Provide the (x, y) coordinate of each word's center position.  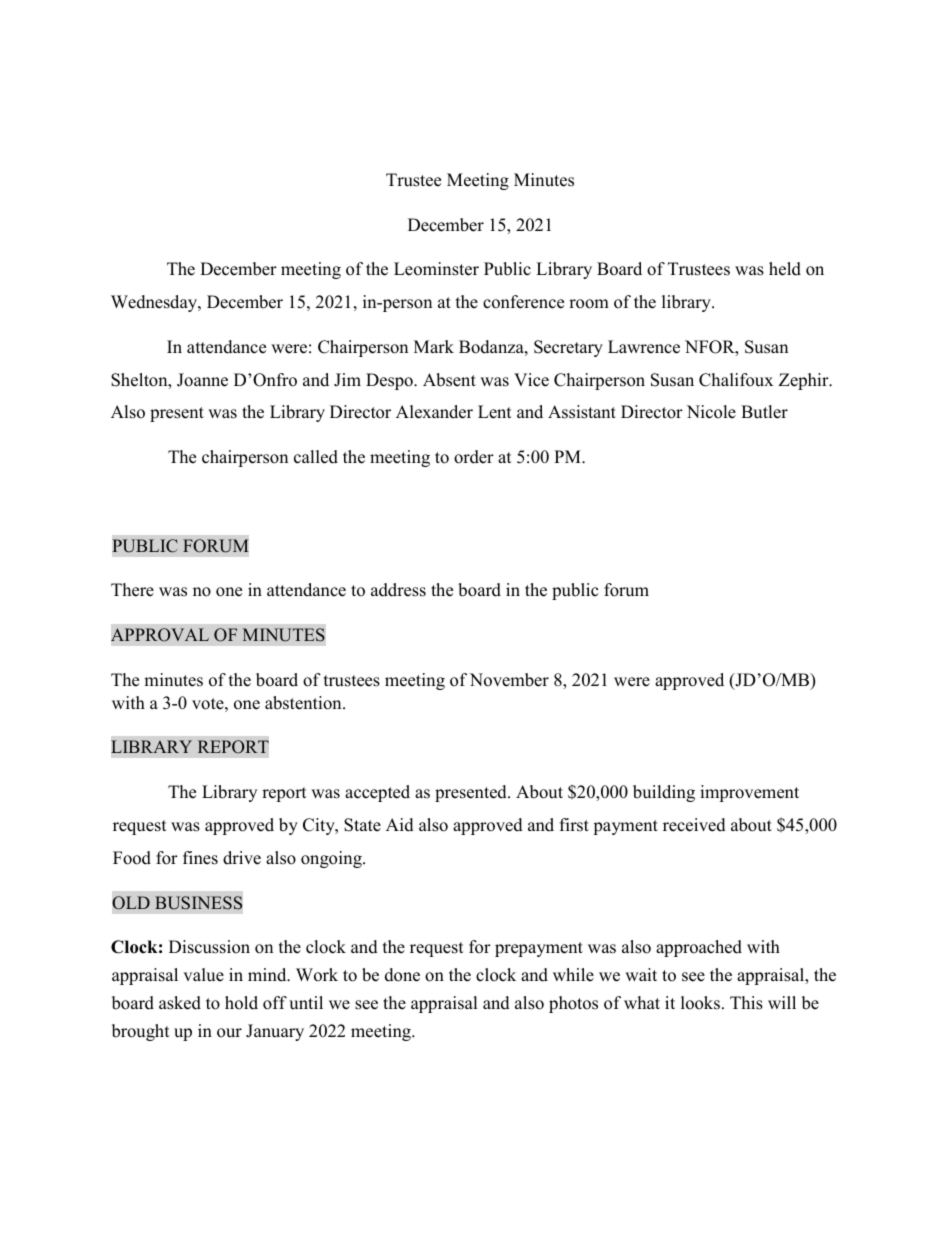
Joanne (202, 380)
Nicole (711, 412)
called (316, 457)
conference (523, 302)
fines (200, 858)
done (402, 975)
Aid (400, 825)
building (664, 793)
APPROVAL (160, 635)
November (509, 680)
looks (700, 1003)
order (474, 457)
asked (180, 1003)
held (785, 269)
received (694, 825)
